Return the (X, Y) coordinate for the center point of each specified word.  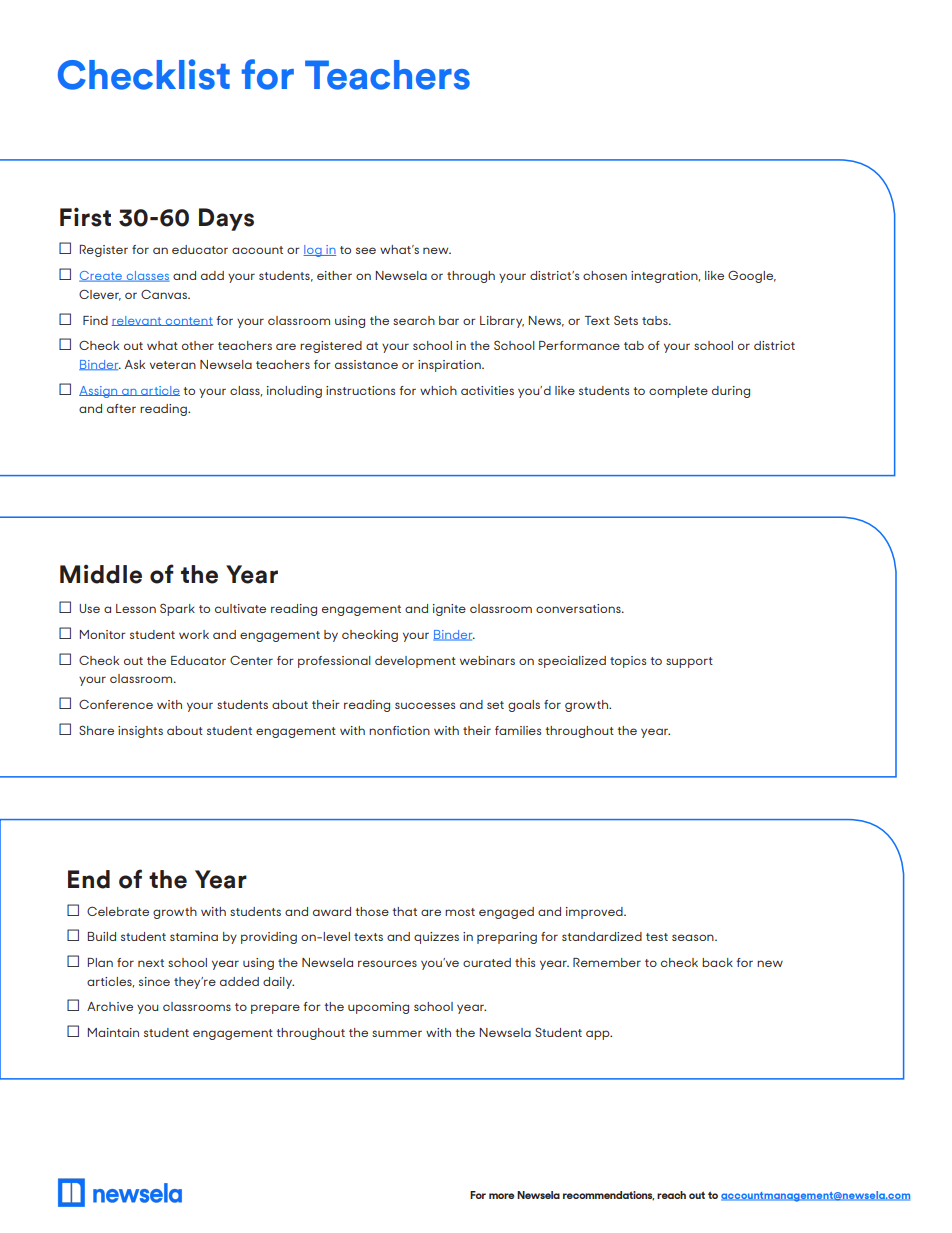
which (438, 390)
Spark (177, 609)
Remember (607, 962)
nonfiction (399, 730)
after (121, 408)
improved (595, 913)
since (154, 981)
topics (628, 662)
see (366, 250)
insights (140, 732)
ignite (449, 610)
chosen (605, 275)
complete (678, 392)
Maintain (113, 1032)
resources (387, 963)
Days (226, 219)
